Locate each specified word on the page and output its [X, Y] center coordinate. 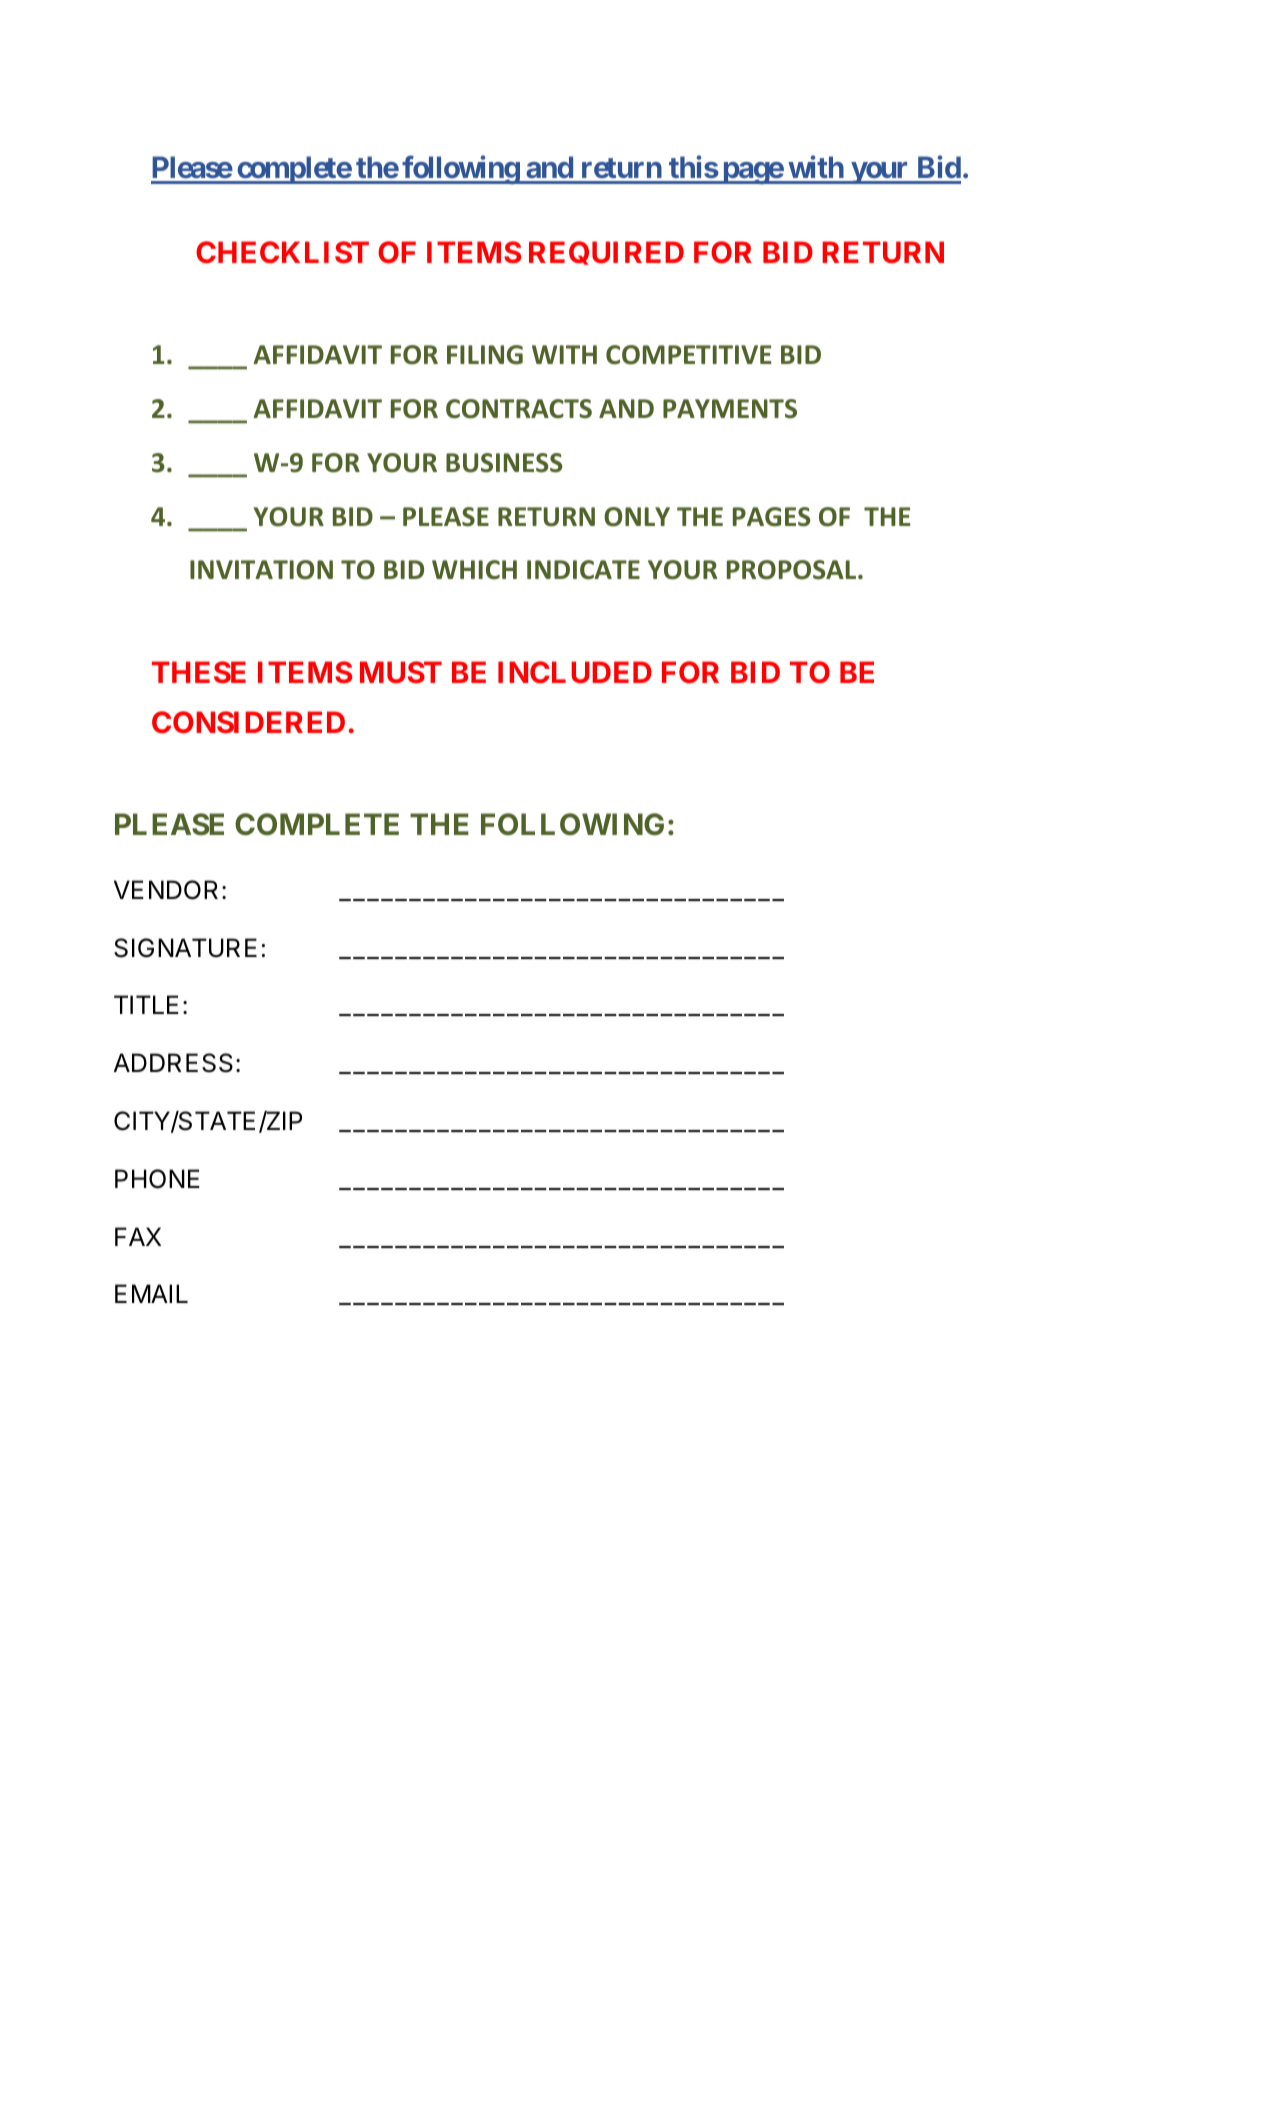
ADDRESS [173, 1063]
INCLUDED [575, 672]
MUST [401, 672]
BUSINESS [504, 463]
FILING [485, 355]
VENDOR [166, 890]
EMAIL [151, 1293]
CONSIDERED [248, 722]
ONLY [637, 517]
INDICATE [583, 570]
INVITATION [261, 570]
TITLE [146, 1004]
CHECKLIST [282, 252]
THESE [199, 672]
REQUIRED [606, 253]
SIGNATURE [185, 948]
